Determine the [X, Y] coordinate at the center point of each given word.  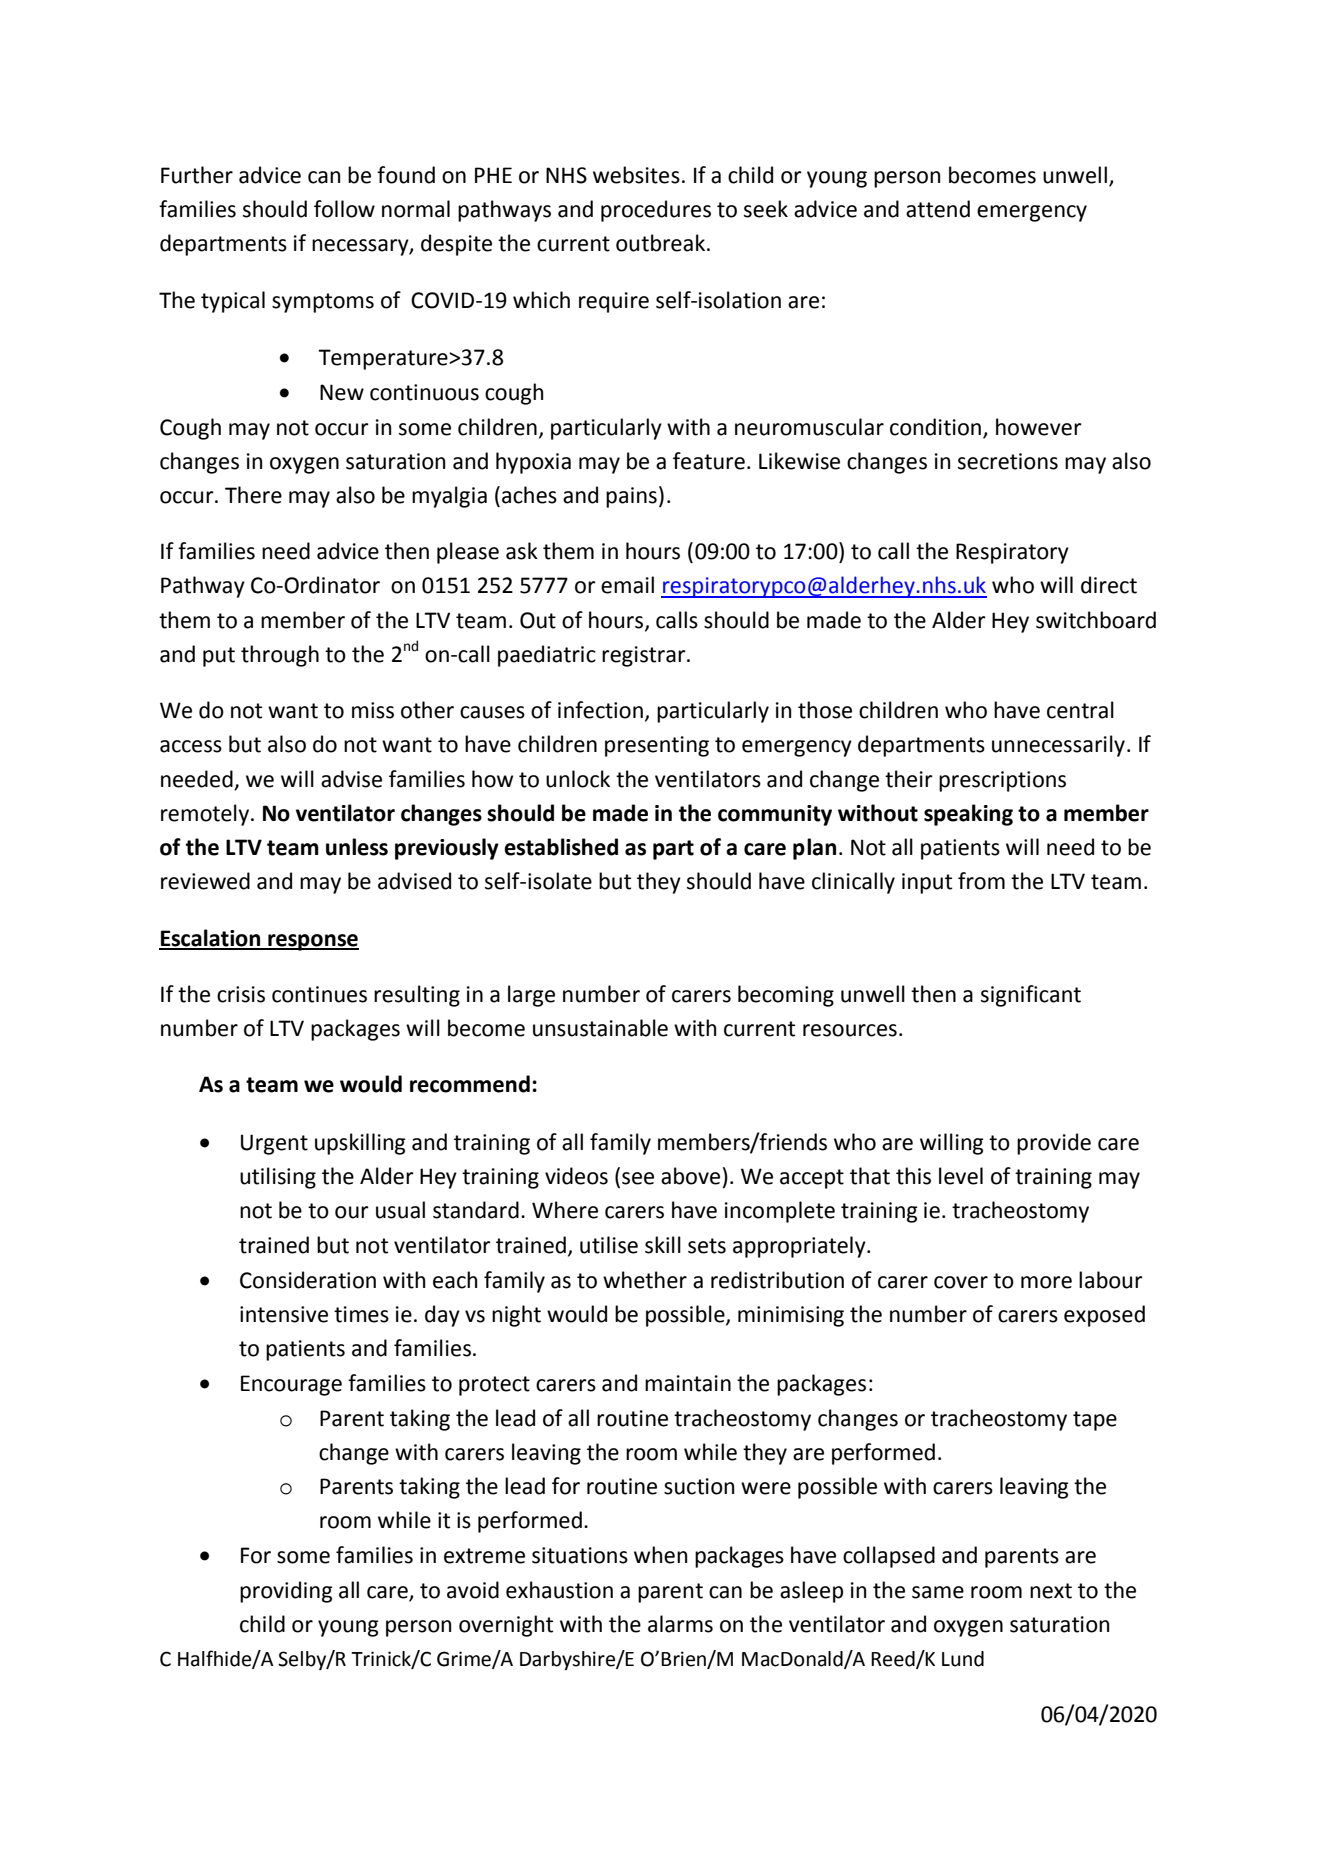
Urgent [274, 1144]
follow [344, 209]
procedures [656, 211]
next [1051, 1591]
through [280, 656]
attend [938, 209]
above [690, 1176]
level [961, 1176]
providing [286, 1592]
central [1080, 710]
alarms [680, 1624]
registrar [645, 656]
